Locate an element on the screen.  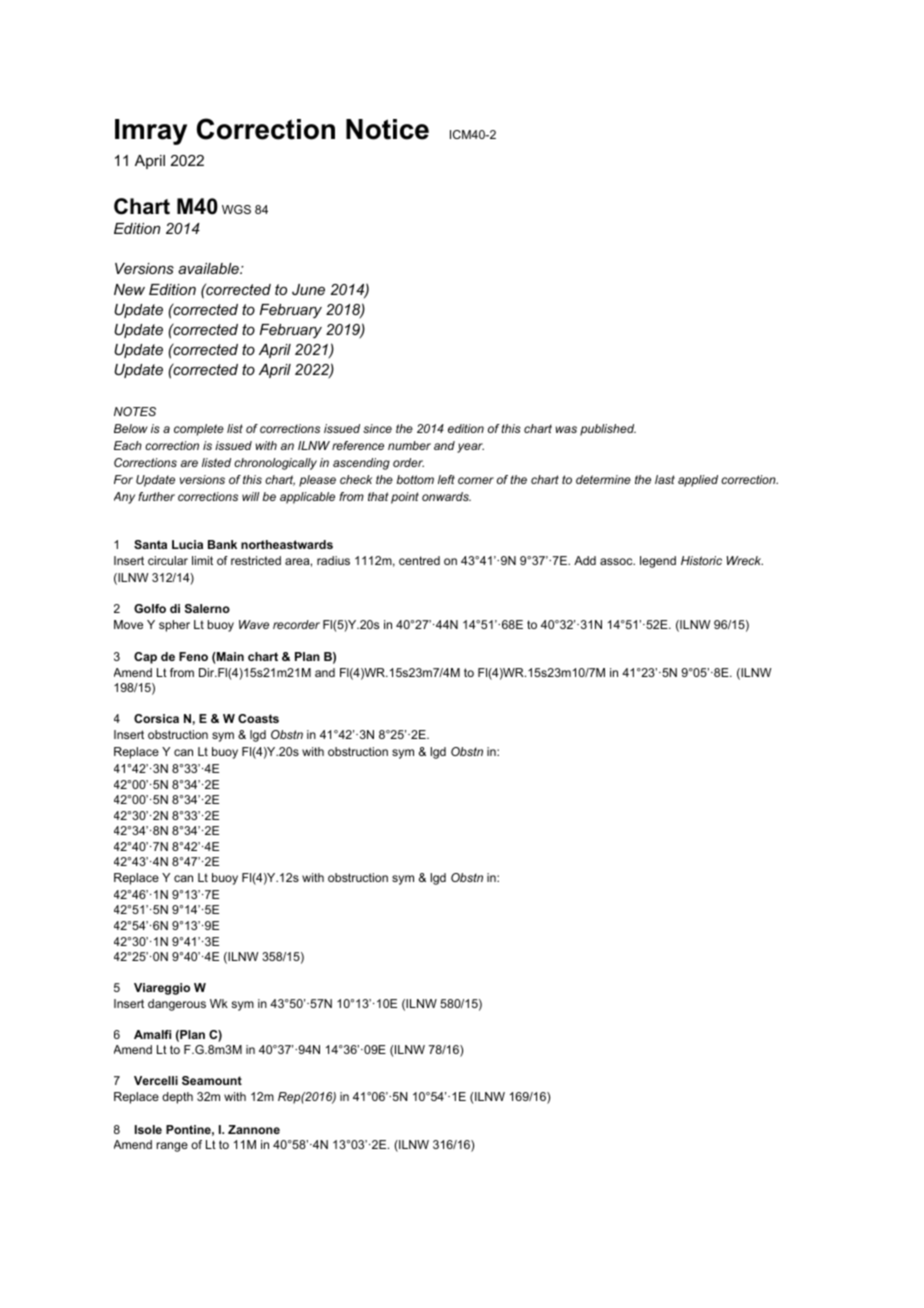
published is located at coordinates (608, 430).
